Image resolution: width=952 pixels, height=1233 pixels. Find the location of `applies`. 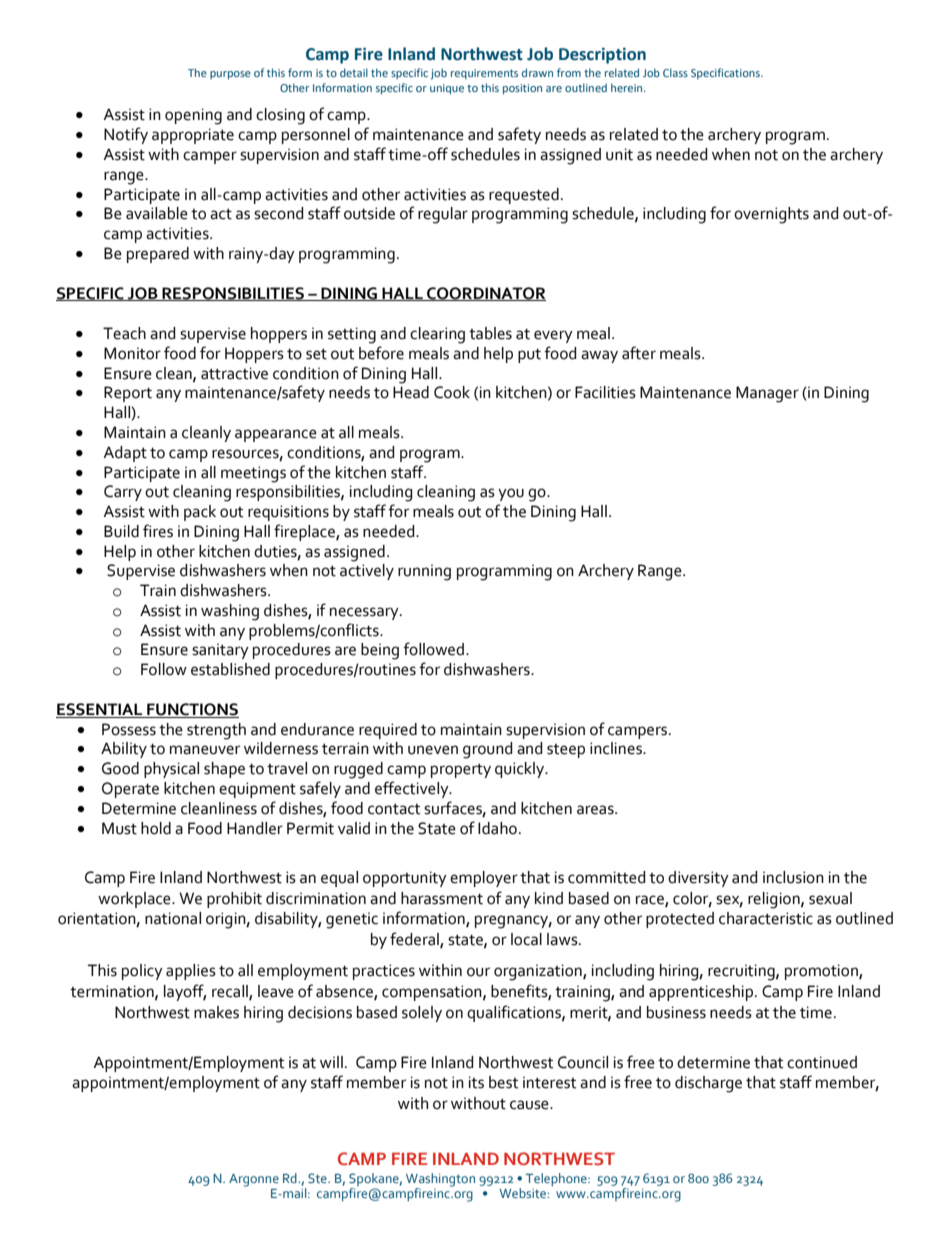

applies is located at coordinates (191, 972).
